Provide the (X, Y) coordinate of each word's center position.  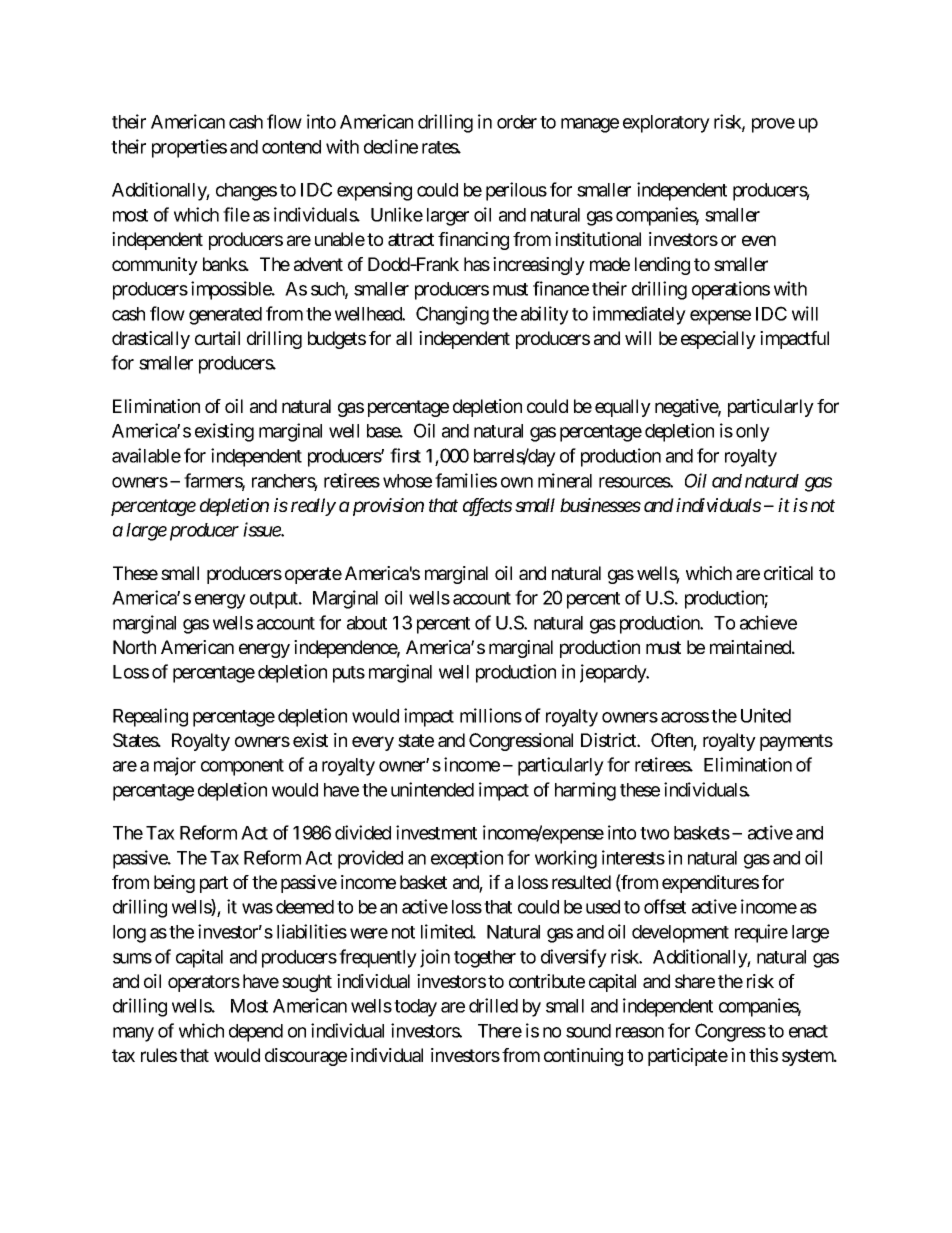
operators (204, 983)
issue (262, 529)
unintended (432, 789)
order (517, 122)
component (242, 767)
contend (291, 147)
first (405, 455)
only (753, 433)
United (766, 715)
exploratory (666, 124)
